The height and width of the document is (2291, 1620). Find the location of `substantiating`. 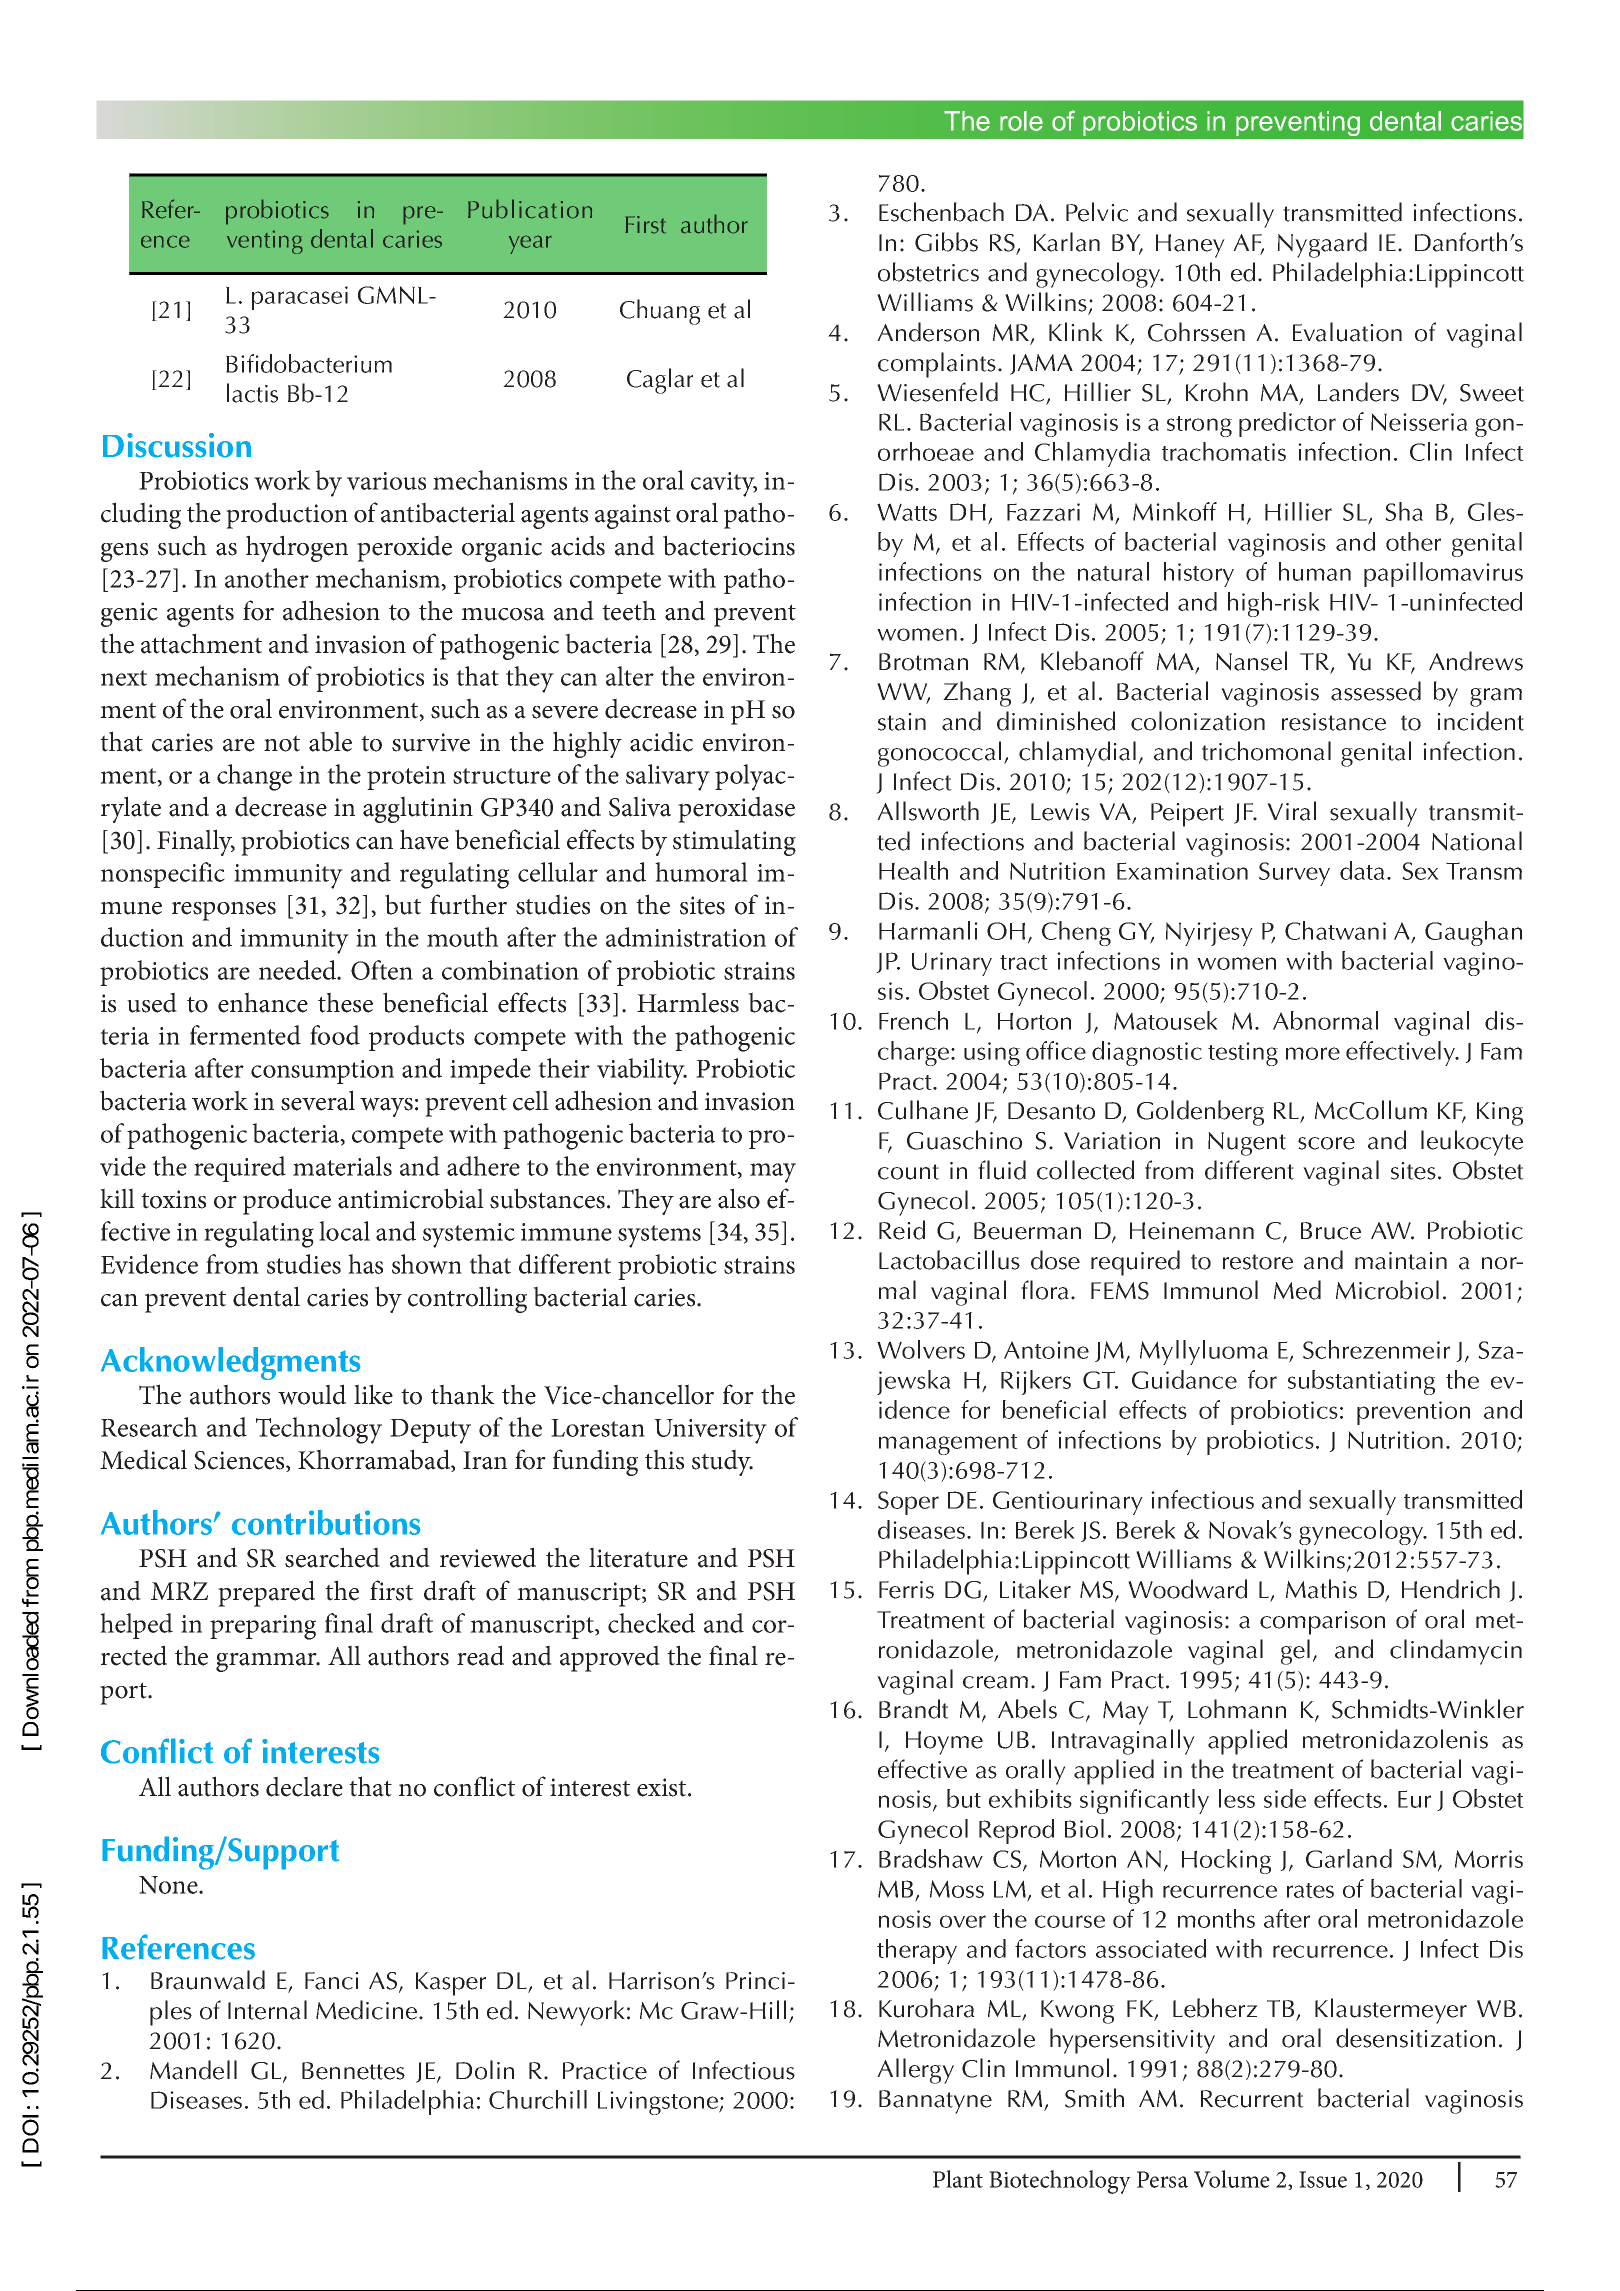

substantiating is located at coordinates (1361, 1382).
